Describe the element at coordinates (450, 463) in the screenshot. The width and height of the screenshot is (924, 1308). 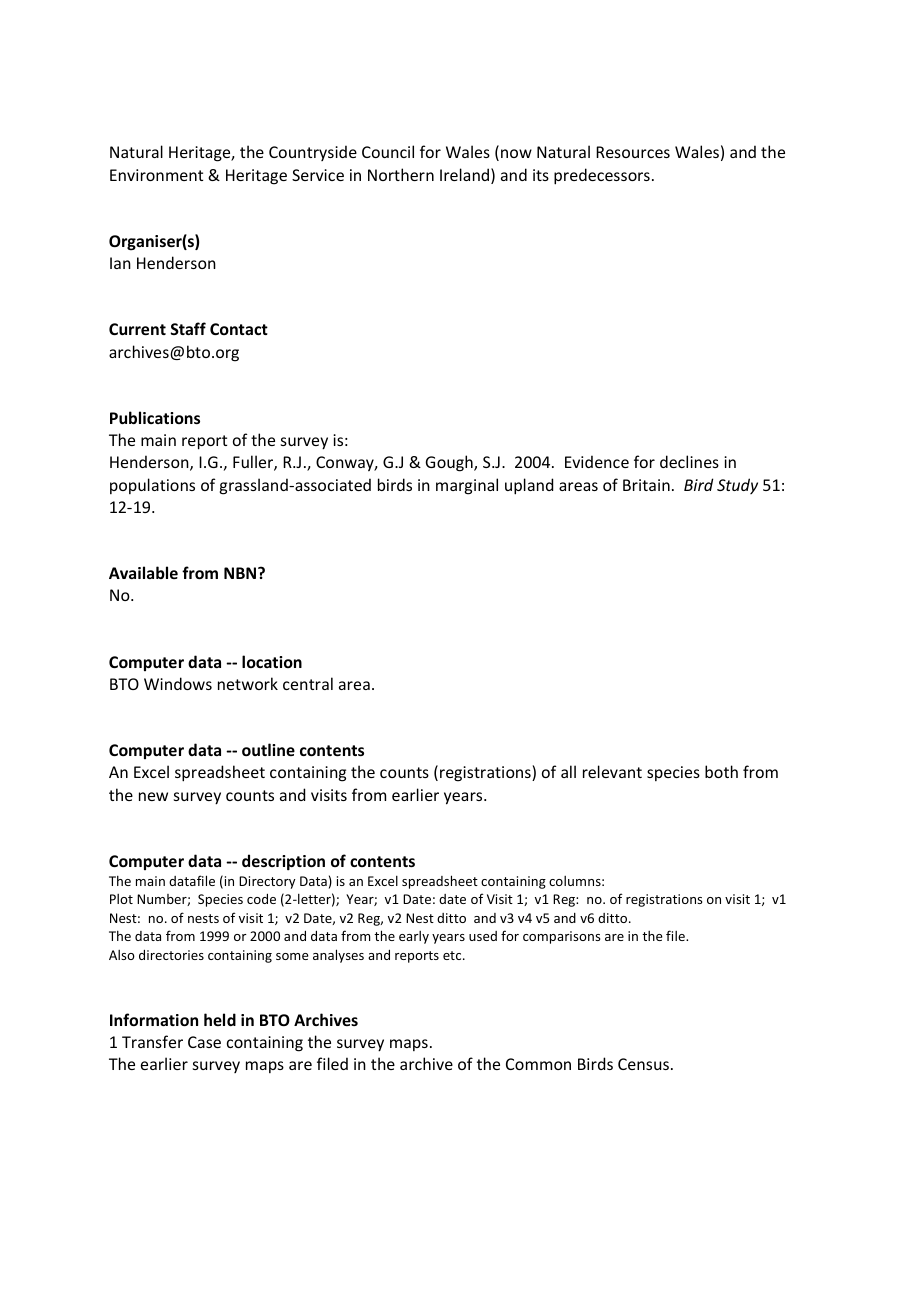
I see `Gough` at that location.
